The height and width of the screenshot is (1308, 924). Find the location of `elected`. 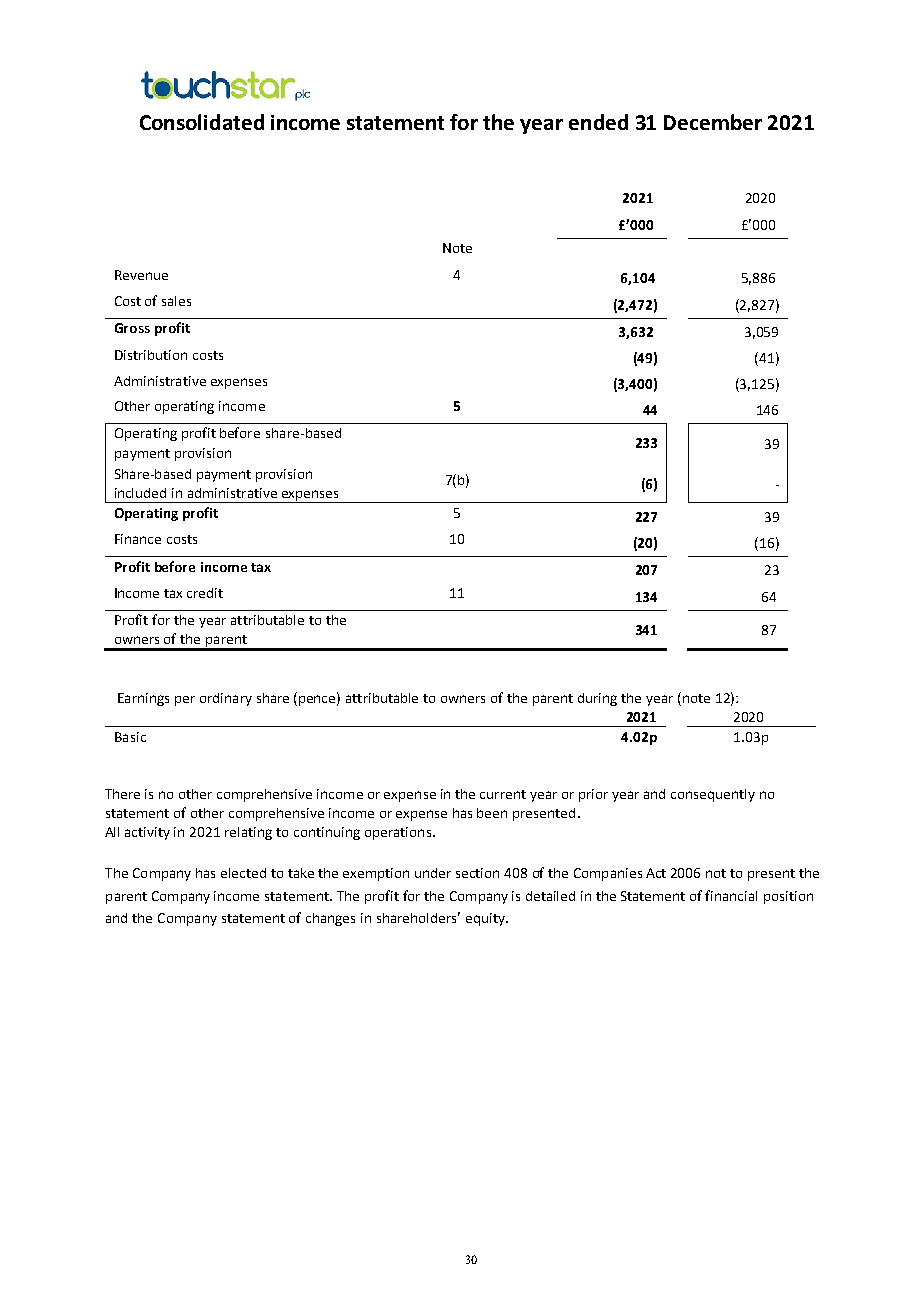

elected is located at coordinates (243, 873).
